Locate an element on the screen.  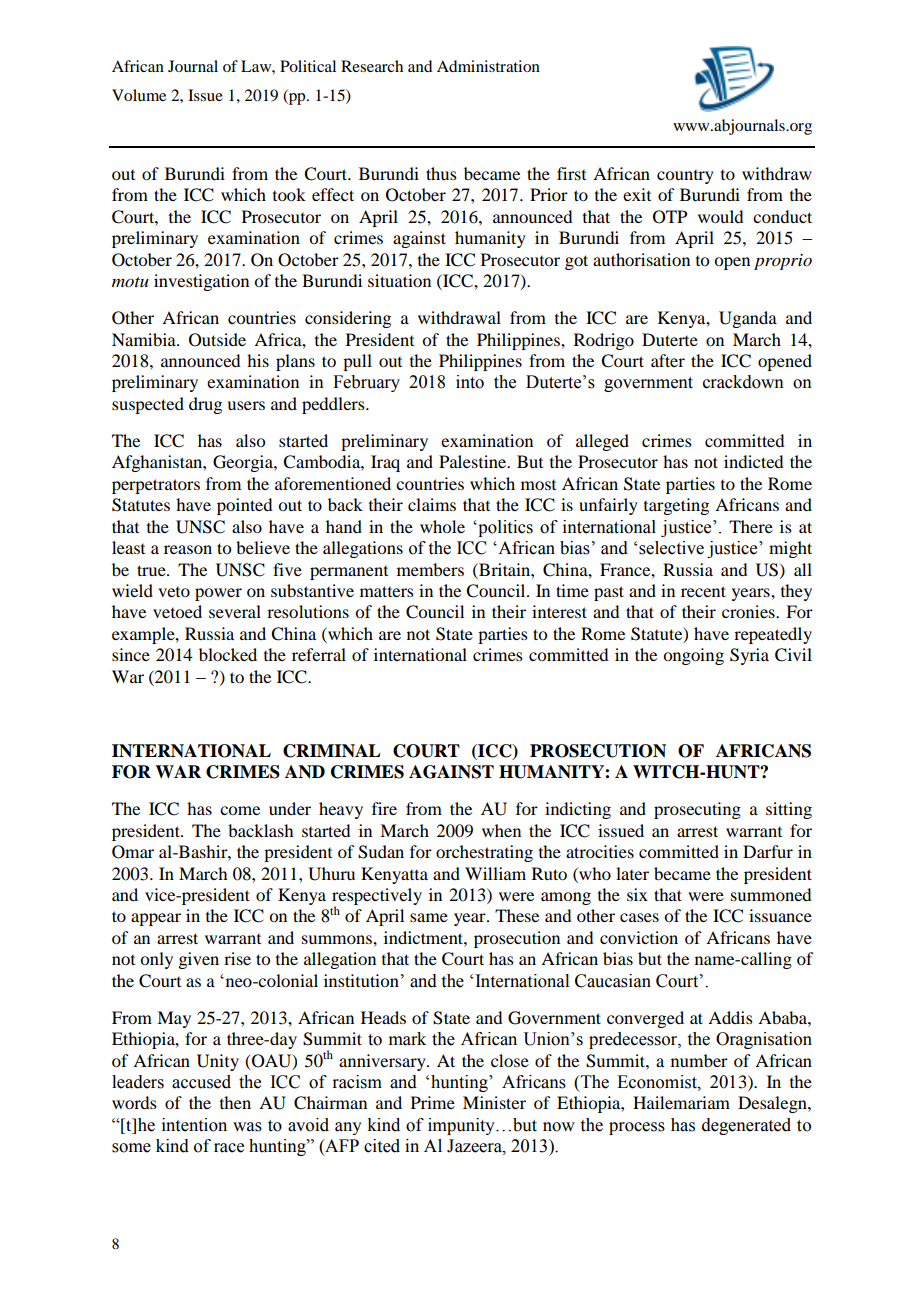
members is located at coordinates (430, 569).
